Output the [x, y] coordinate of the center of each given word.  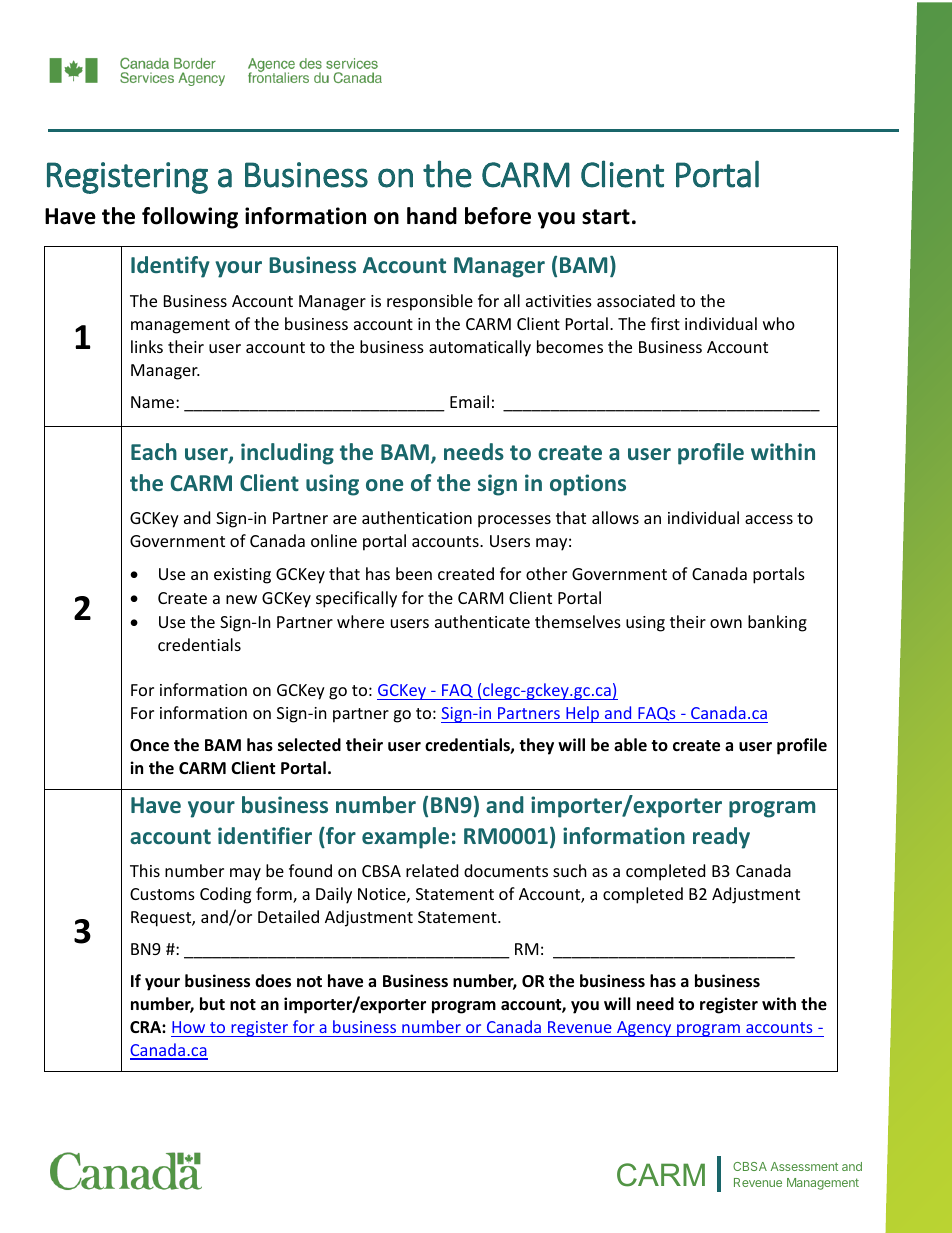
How [188, 1027]
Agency [644, 1029]
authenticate [482, 621]
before [498, 216]
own [726, 623]
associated [636, 300]
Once [149, 745]
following [190, 218]
